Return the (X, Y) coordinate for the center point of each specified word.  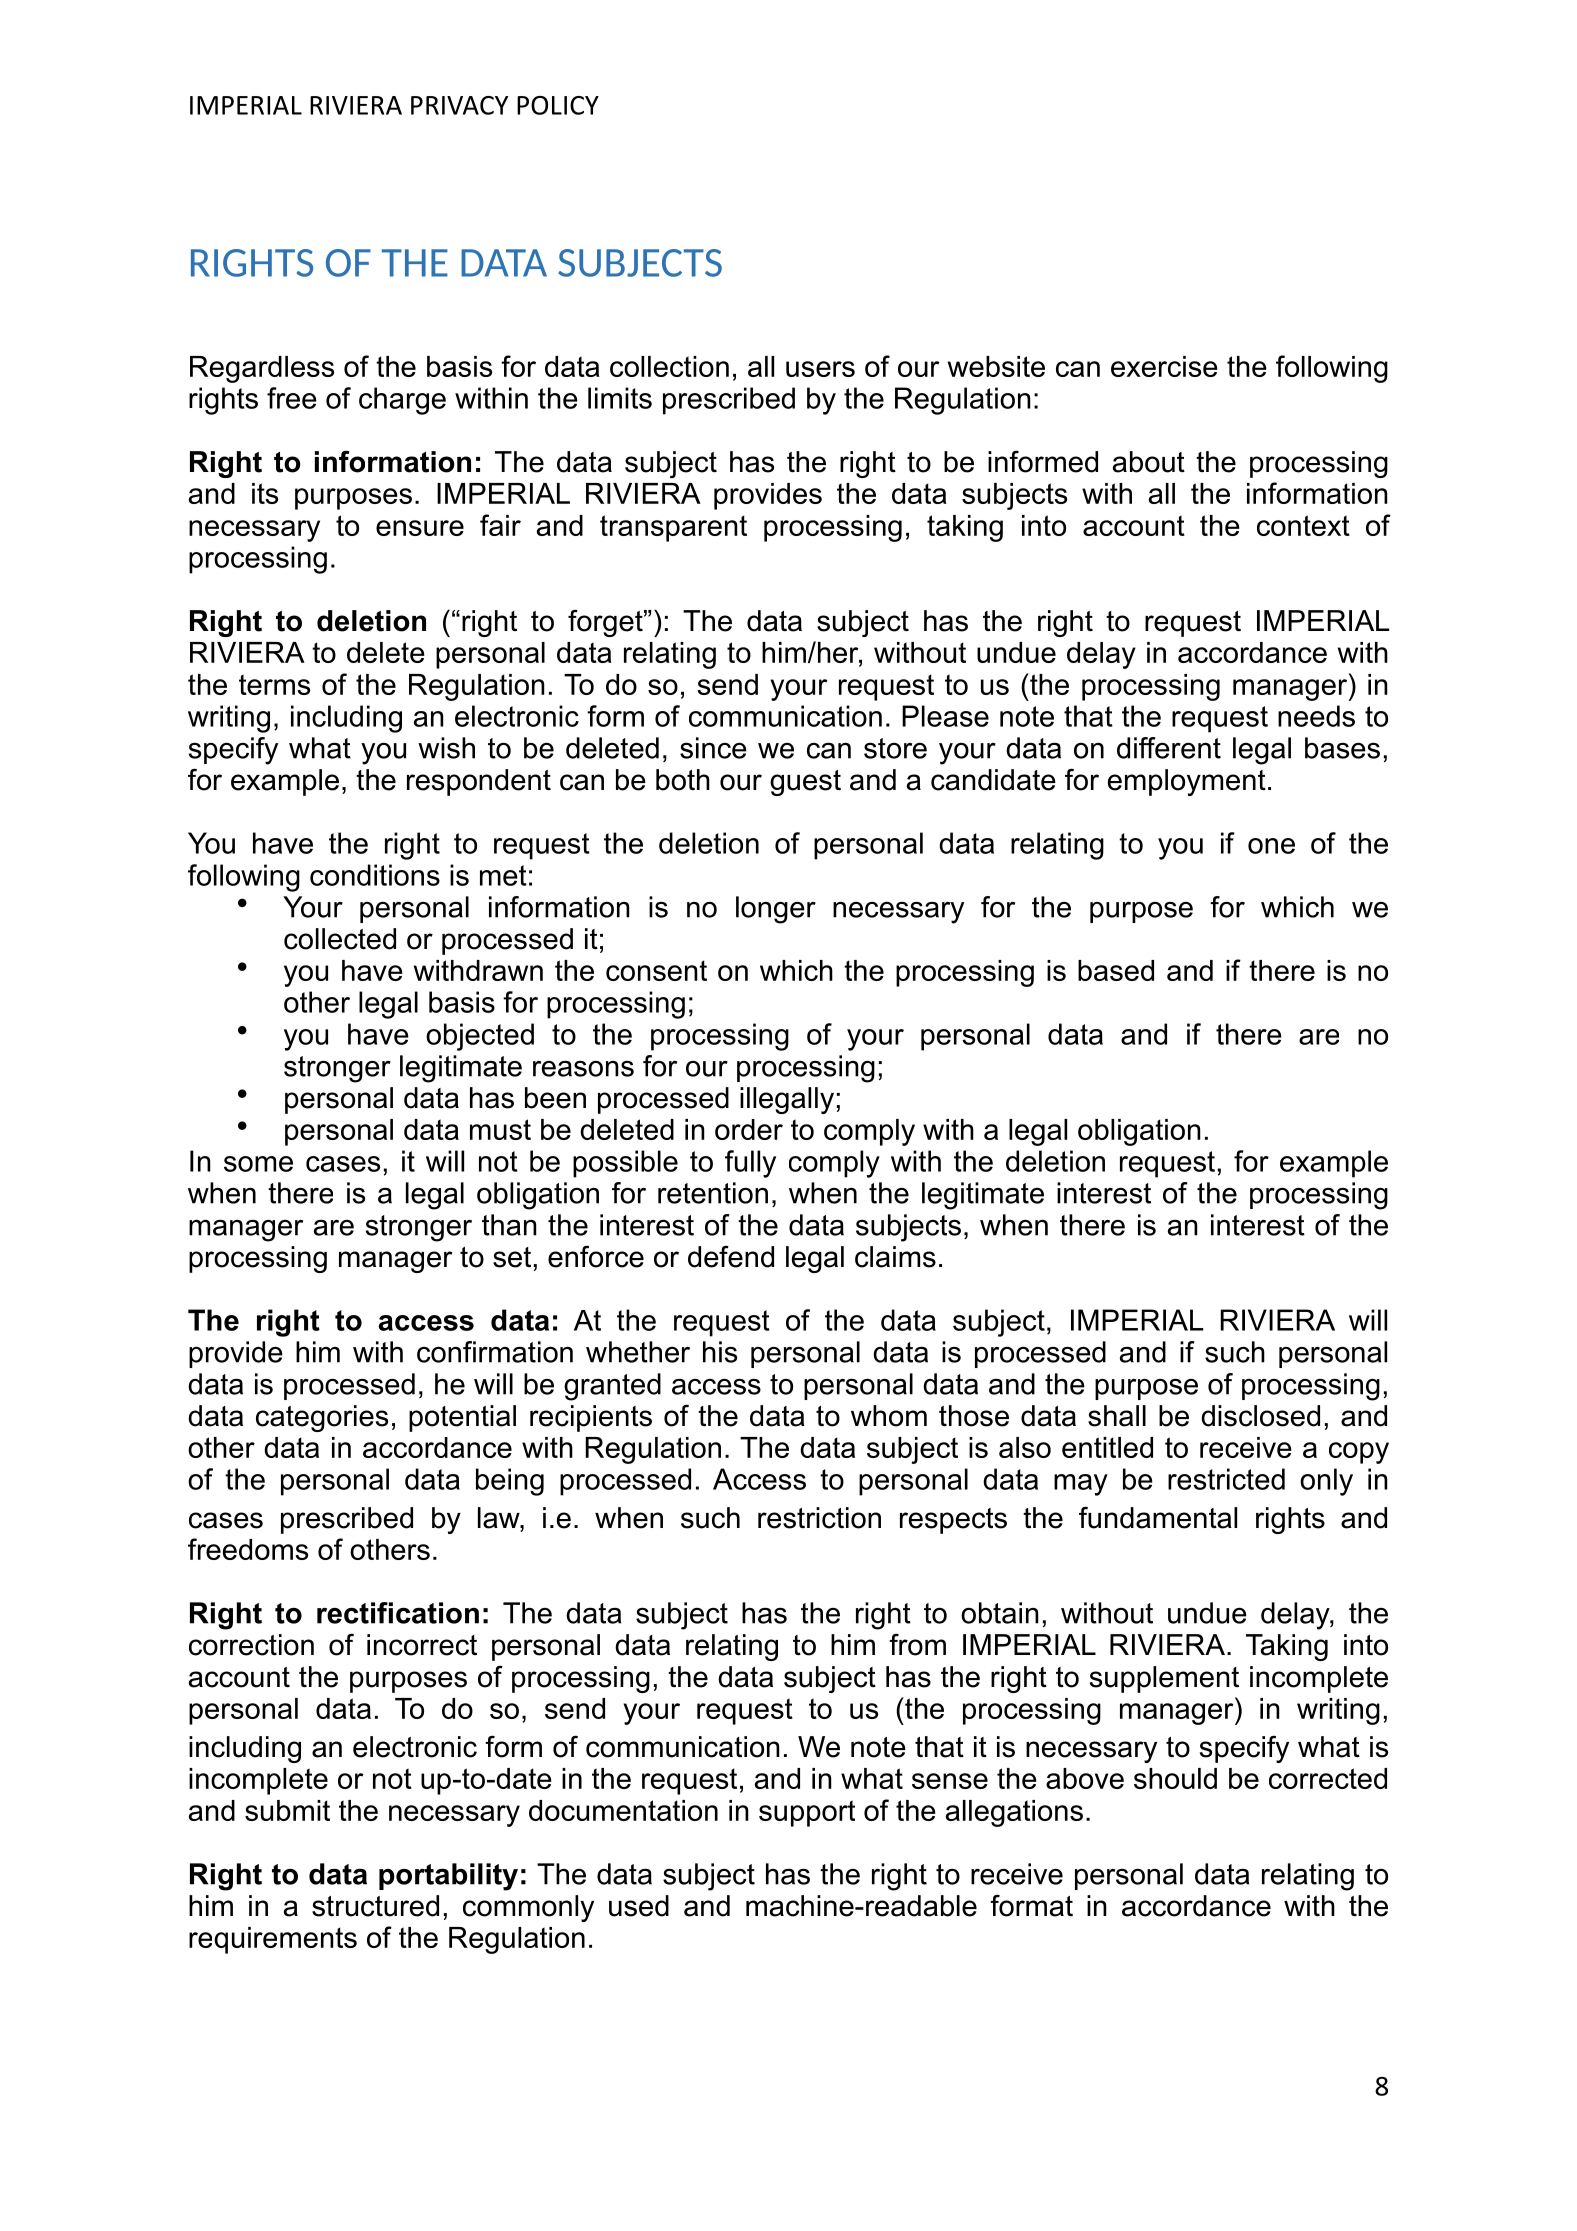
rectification (398, 1613)
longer (776, 910)
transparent (673, 528)
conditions (375, 875)
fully (750, 1164)
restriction (819, 1518)
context (1303, 525)
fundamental (1158, 1517)
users (820, 369)
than (509, 1225)
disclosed (1260, 1416)
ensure (420, 528)
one (1271, 846)
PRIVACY (459, 105)
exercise (1164, 366)
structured (375, 1906)
